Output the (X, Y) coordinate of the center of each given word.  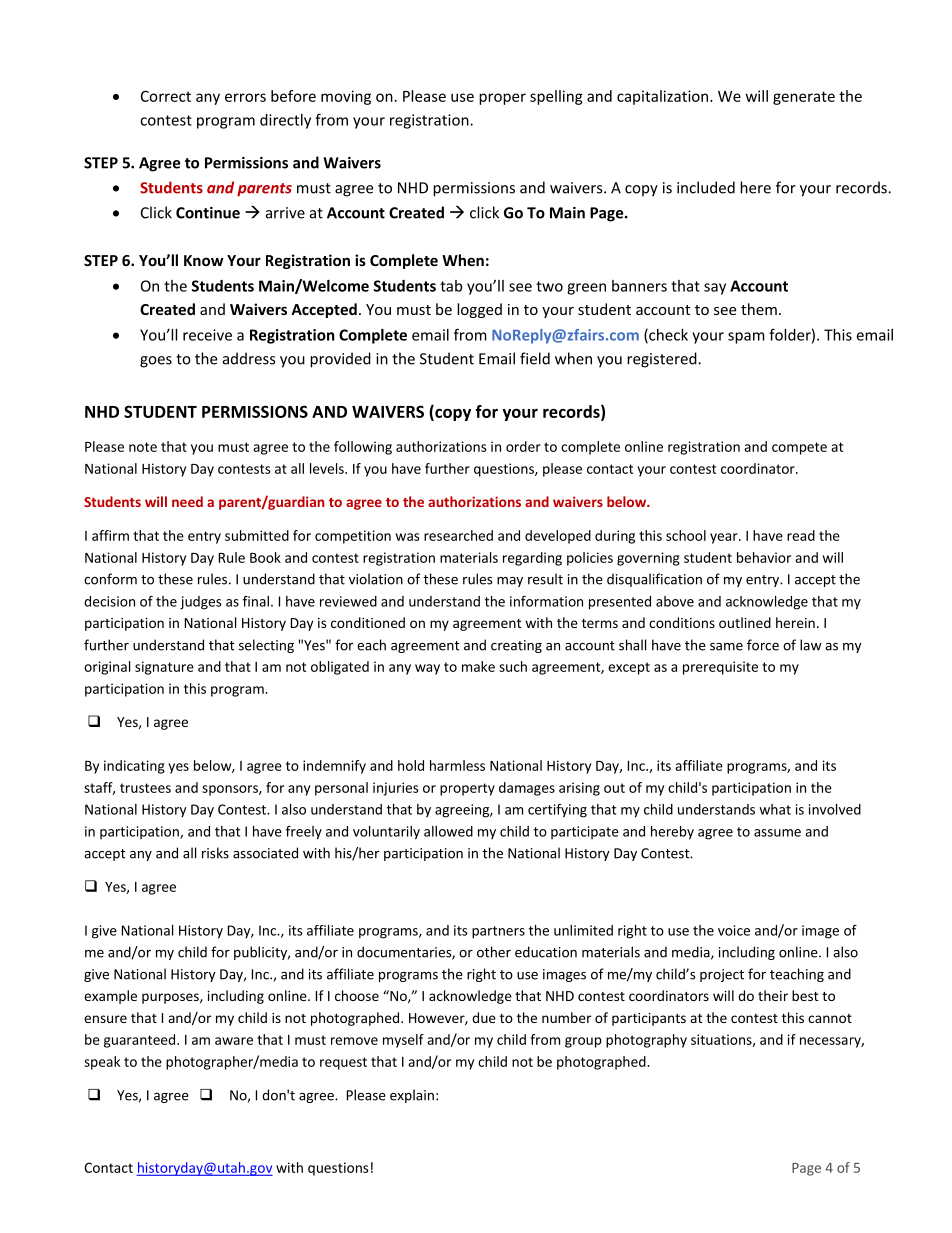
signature (164, 668)
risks (215, 853)
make (478, 666)
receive (207, 335)
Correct (166, 96)
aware (234, 1041)
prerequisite (720, 668)
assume (777, 833)
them (759, 309)
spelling (556, 97)
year (725, 538)
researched (458, 535)
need (187, 501)
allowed (448, 831)
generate (804, 98)
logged (479, 310)
